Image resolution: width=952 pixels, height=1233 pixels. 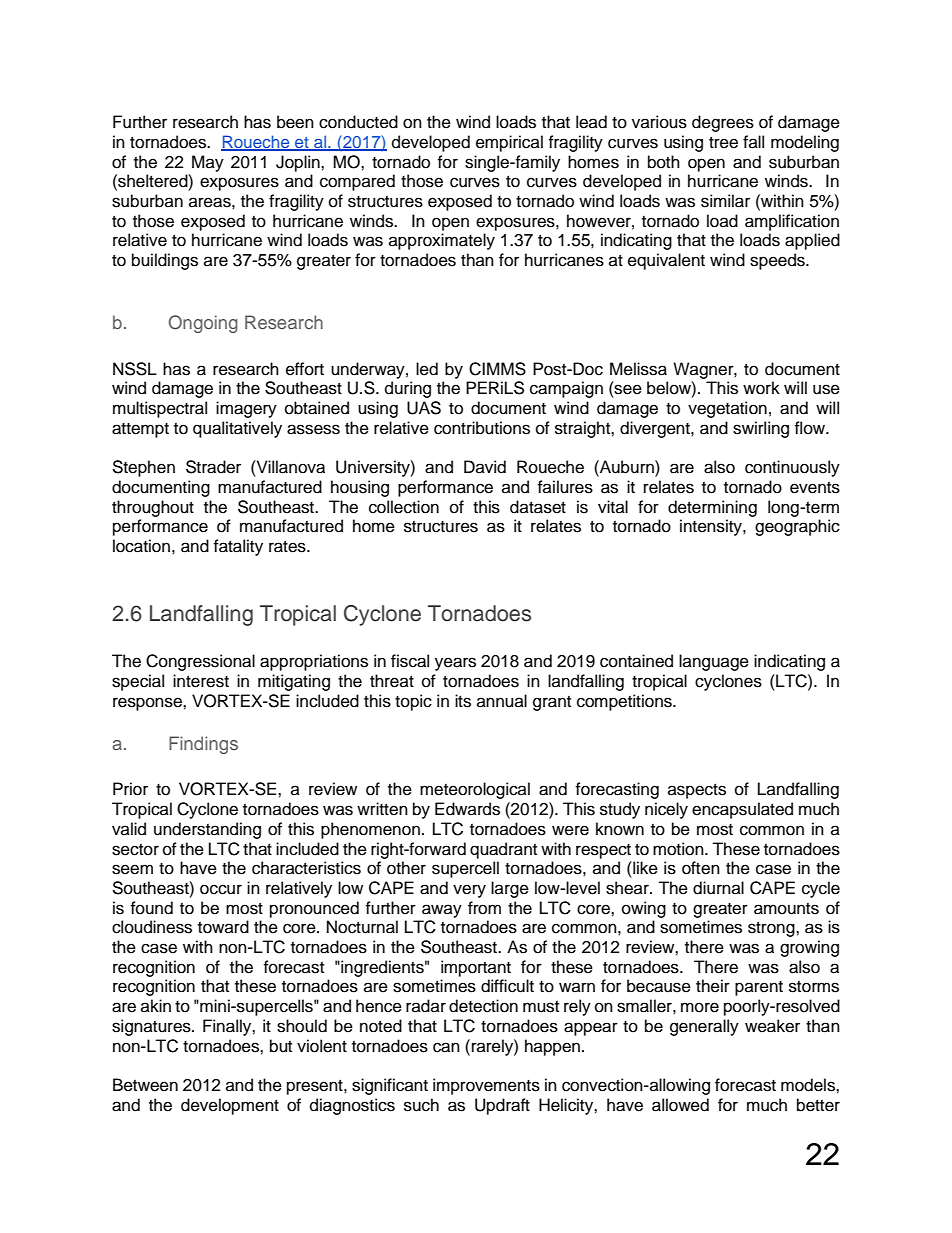 I want to click on language, so click(x=714, y=662).
